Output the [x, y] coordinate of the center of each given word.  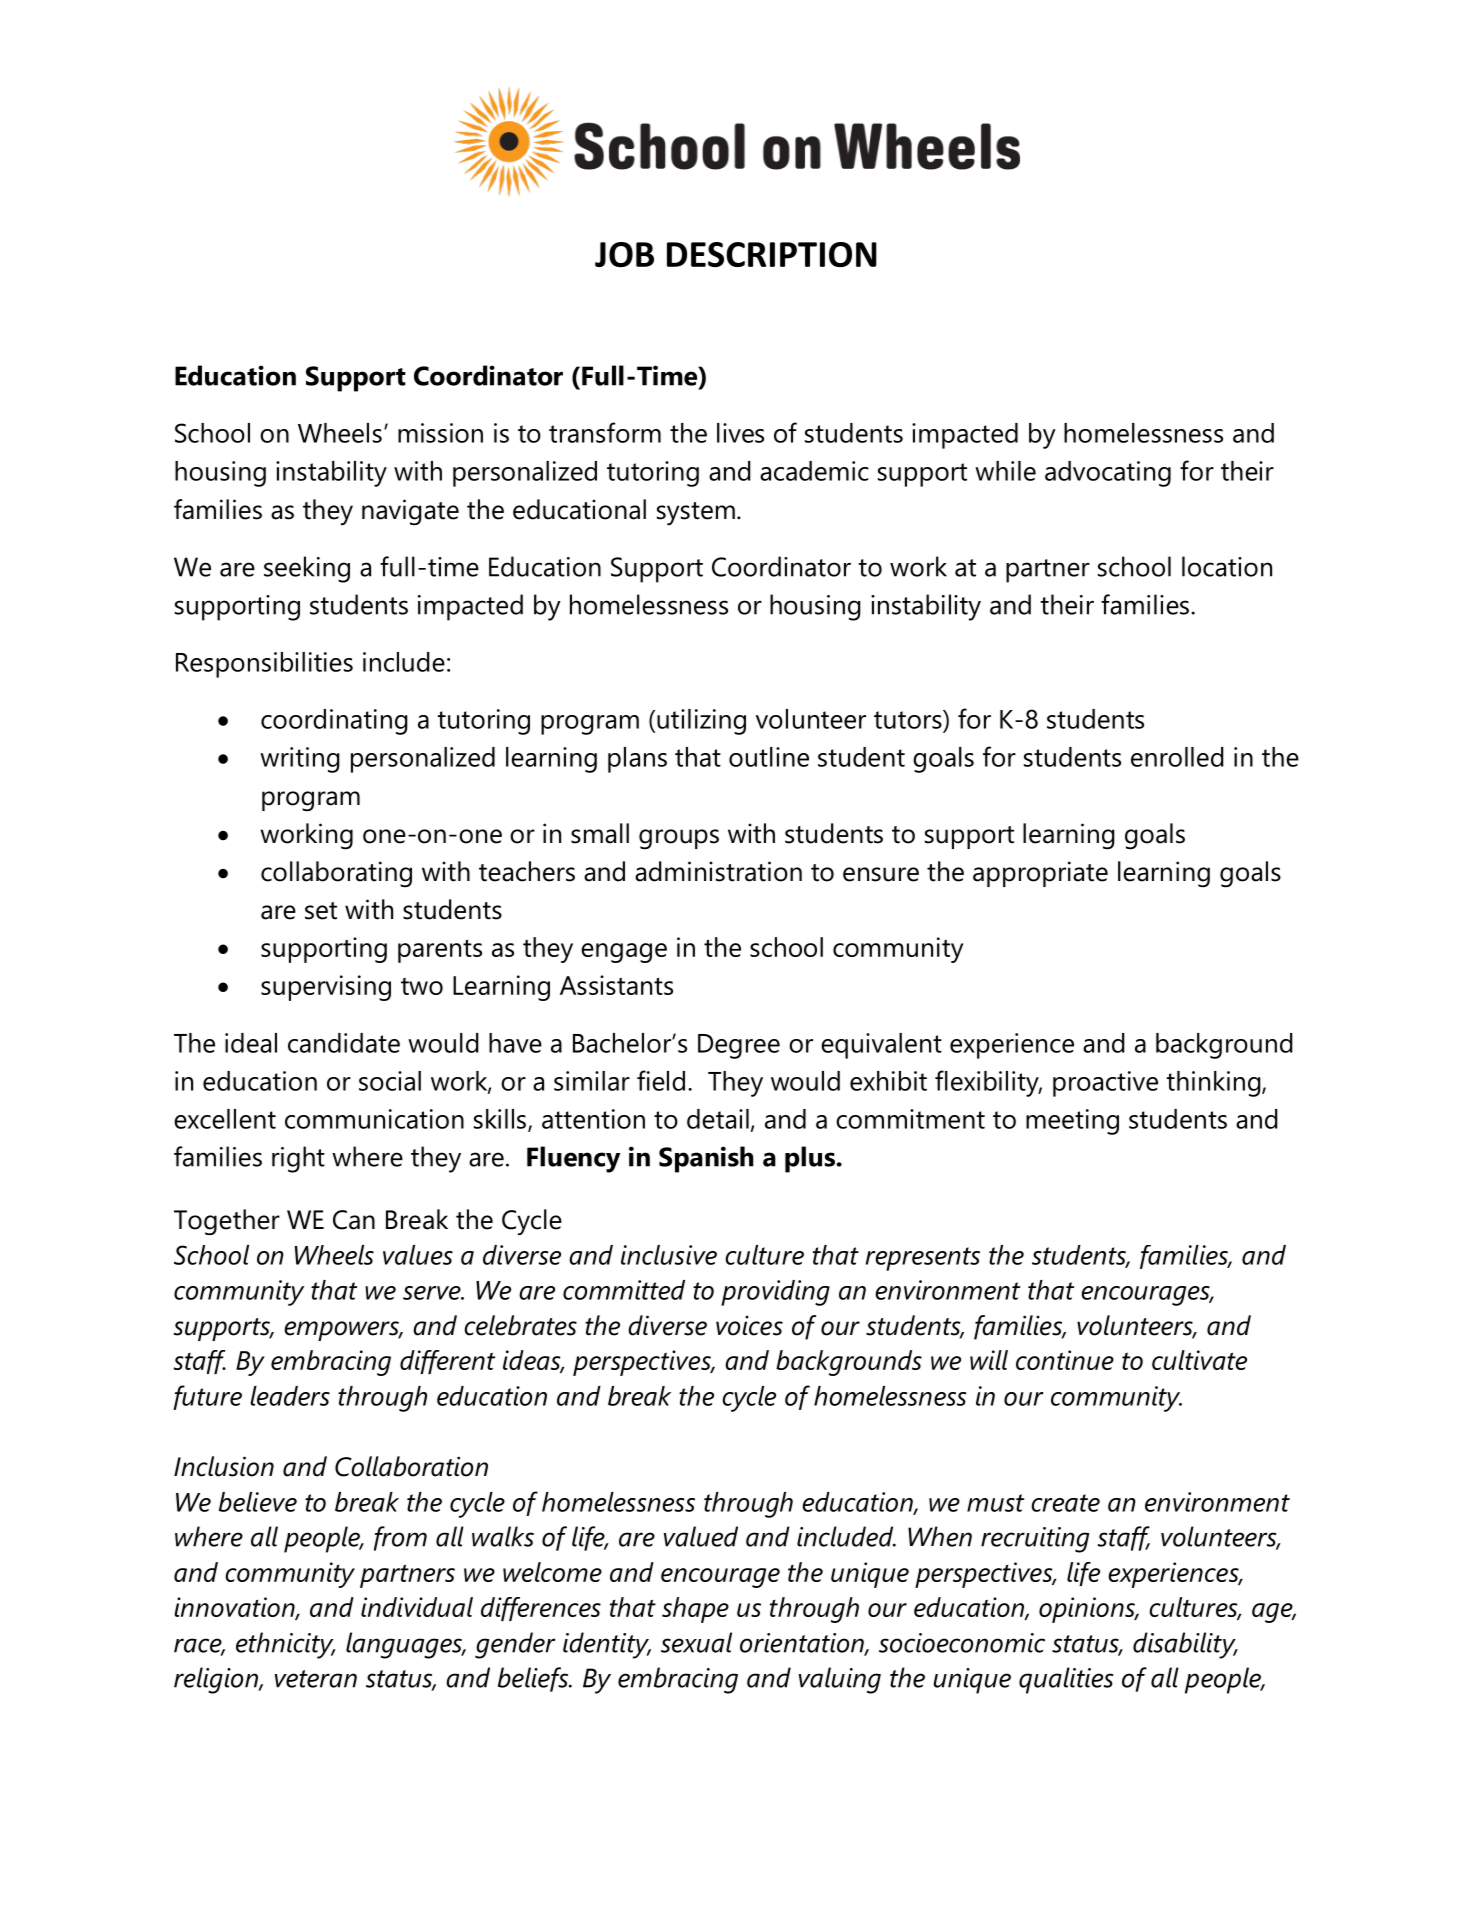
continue [1065, 1360]
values [418, 1255]
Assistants [616, 985]
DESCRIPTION [772, 254]
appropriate [1040, 874]
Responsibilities [264, 665]
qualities [1066, 1680]
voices [749, 1326]
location [1227, 566]
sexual [696, 1642]
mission [440, 433]
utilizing [701, 722]
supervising [326, 988]
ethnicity [286, 1645]
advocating [1108, 474]
